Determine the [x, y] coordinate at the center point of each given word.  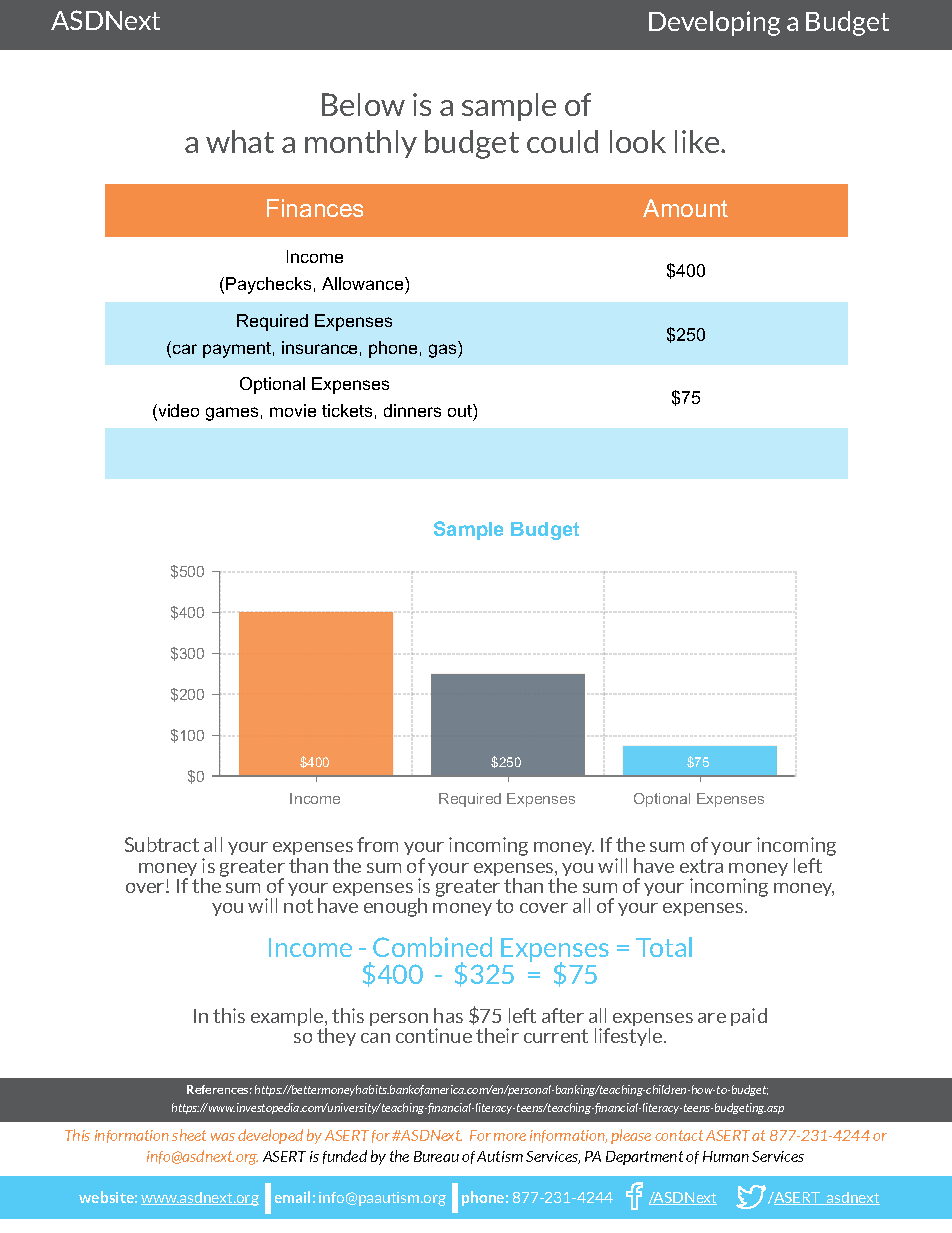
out [461, 410]
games [232, 414]
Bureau [436, 1156]
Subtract [162, 844]
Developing [714, 23]
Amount [685, 208]
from [377, 844]
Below [363, 104]
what [240, 141]
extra [701, 866]
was [223, 1137]
